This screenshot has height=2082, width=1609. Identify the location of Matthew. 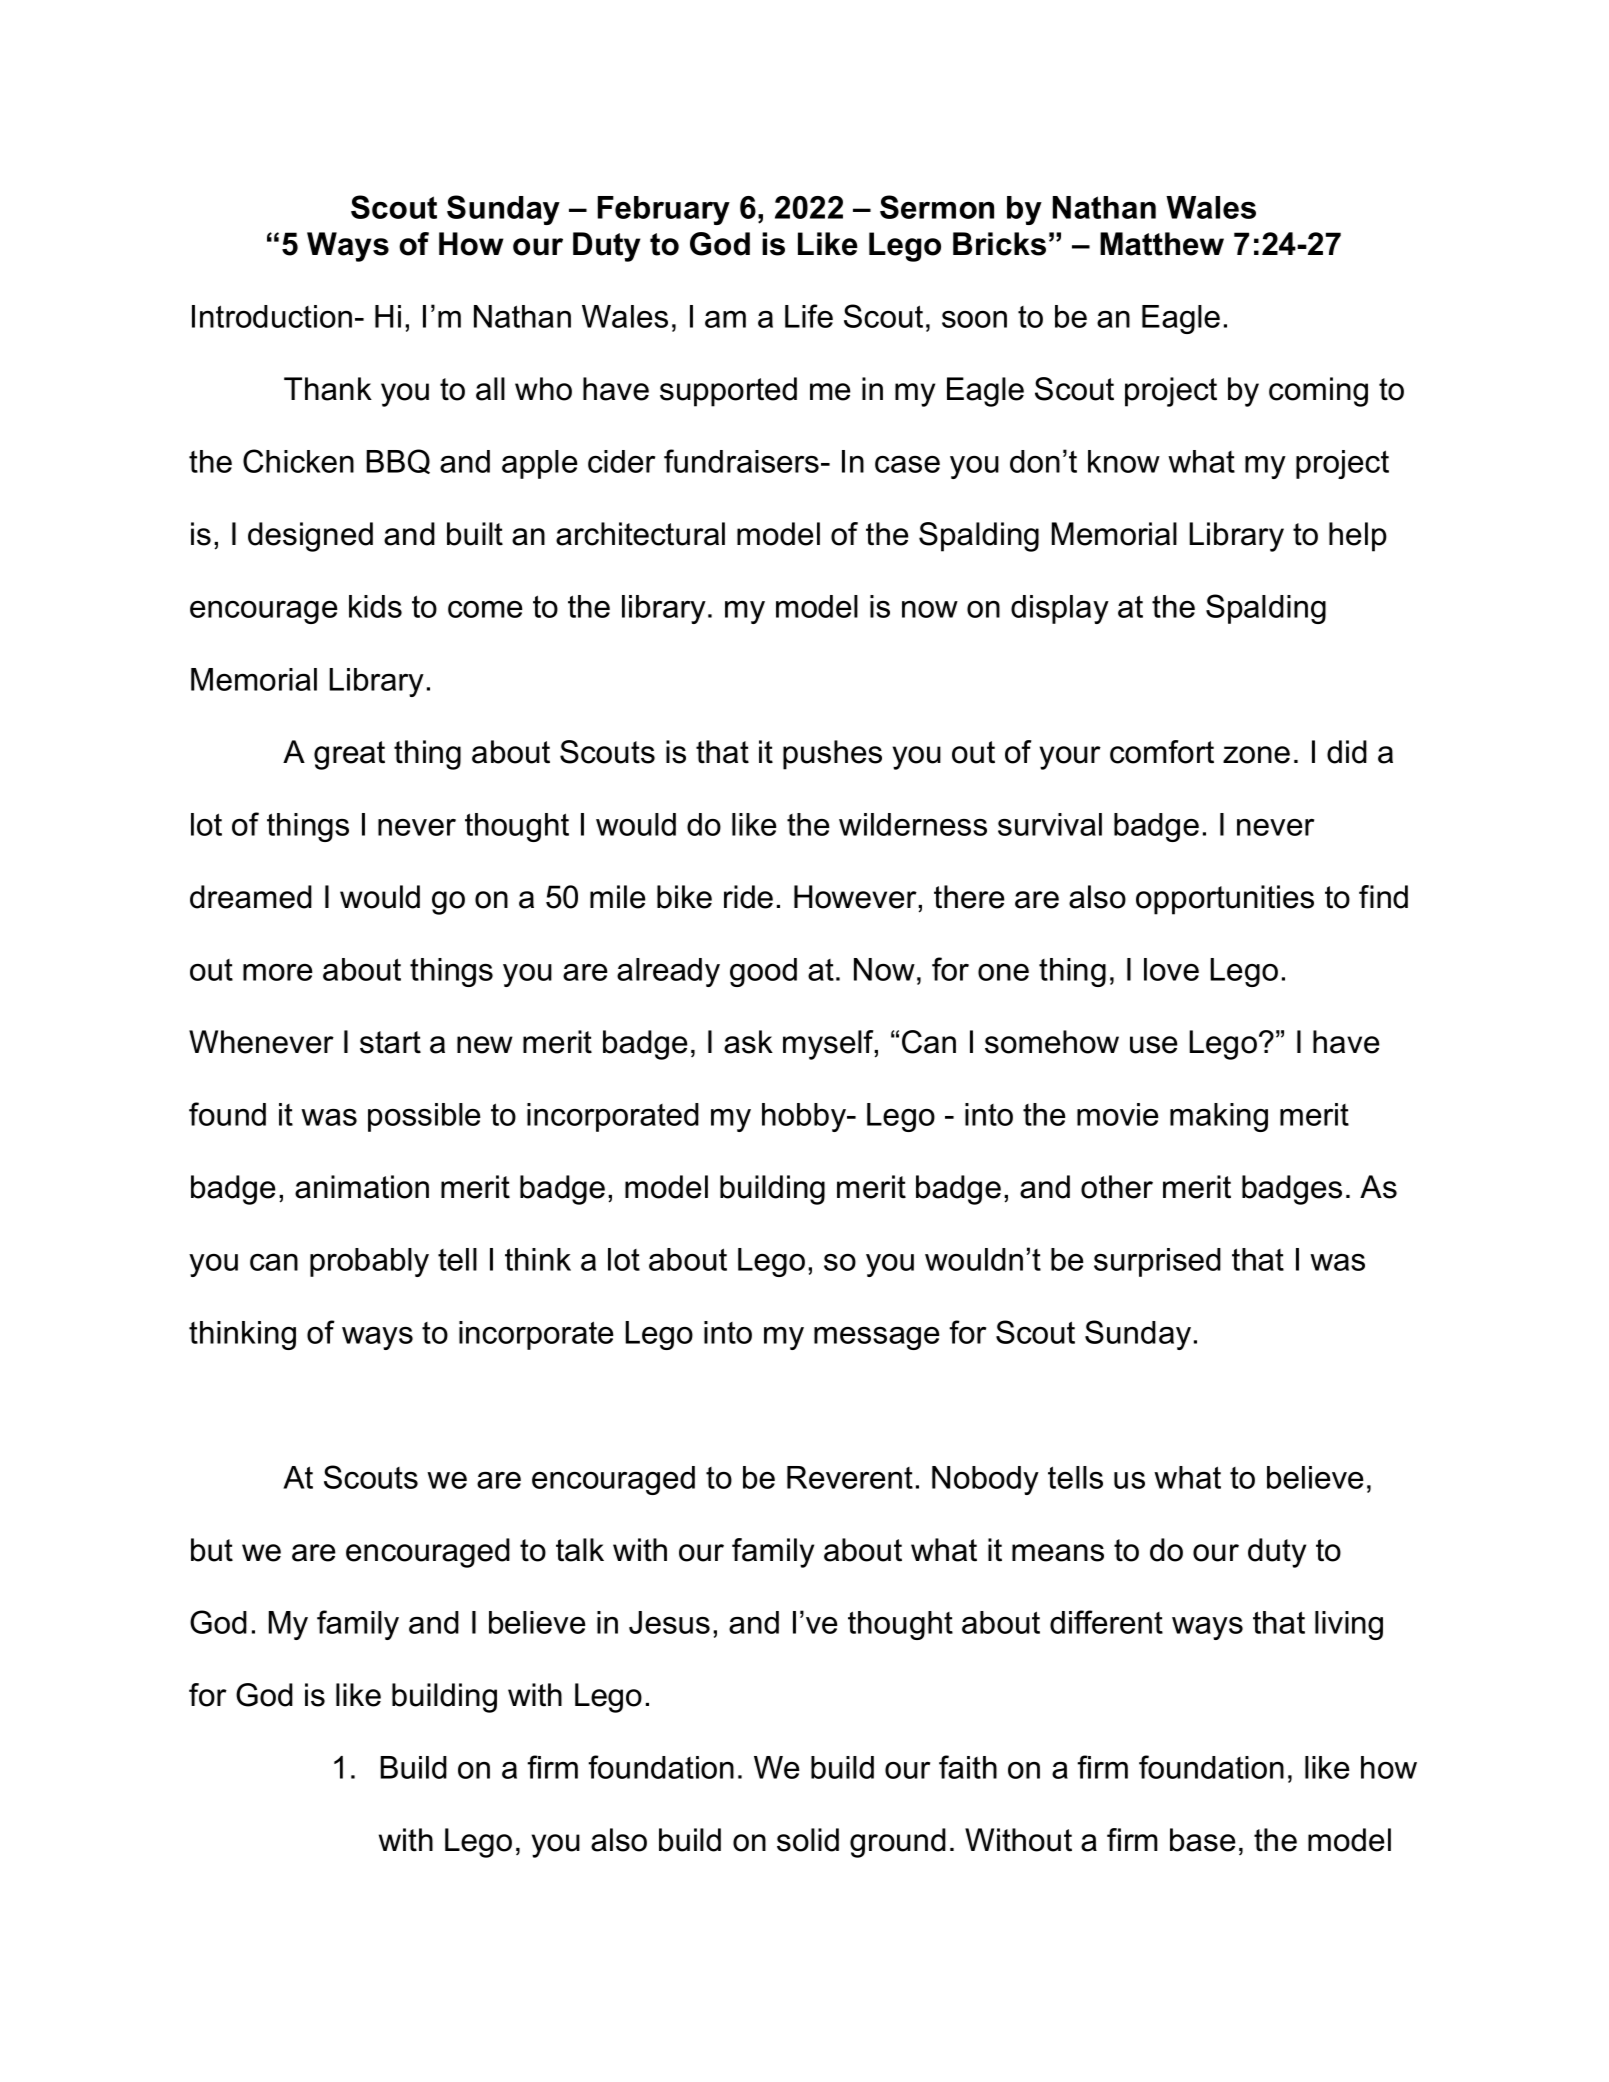
(1162, 244).
